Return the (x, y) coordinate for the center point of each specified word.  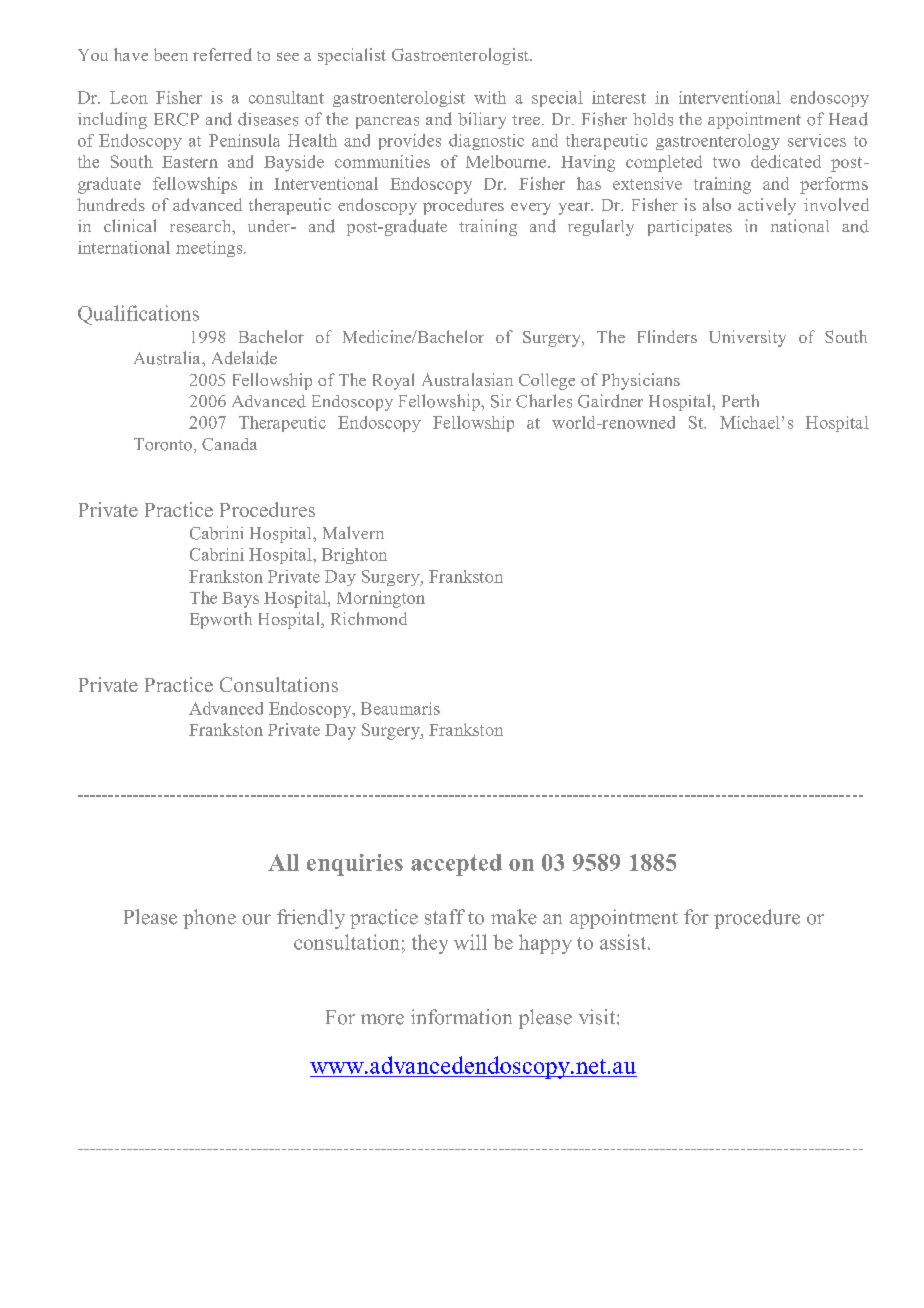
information (461, 1017)
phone (209, 919)
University (747, 338)
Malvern (353, 532)
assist (623, 942)
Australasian (467, 379)
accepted (456, 865)
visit (598, 1017)
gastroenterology (718, 142)
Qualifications (138, 315)
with (490, 97)
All (283, 862)
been (171, 54)
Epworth (221, 620)
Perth (740, 400)
